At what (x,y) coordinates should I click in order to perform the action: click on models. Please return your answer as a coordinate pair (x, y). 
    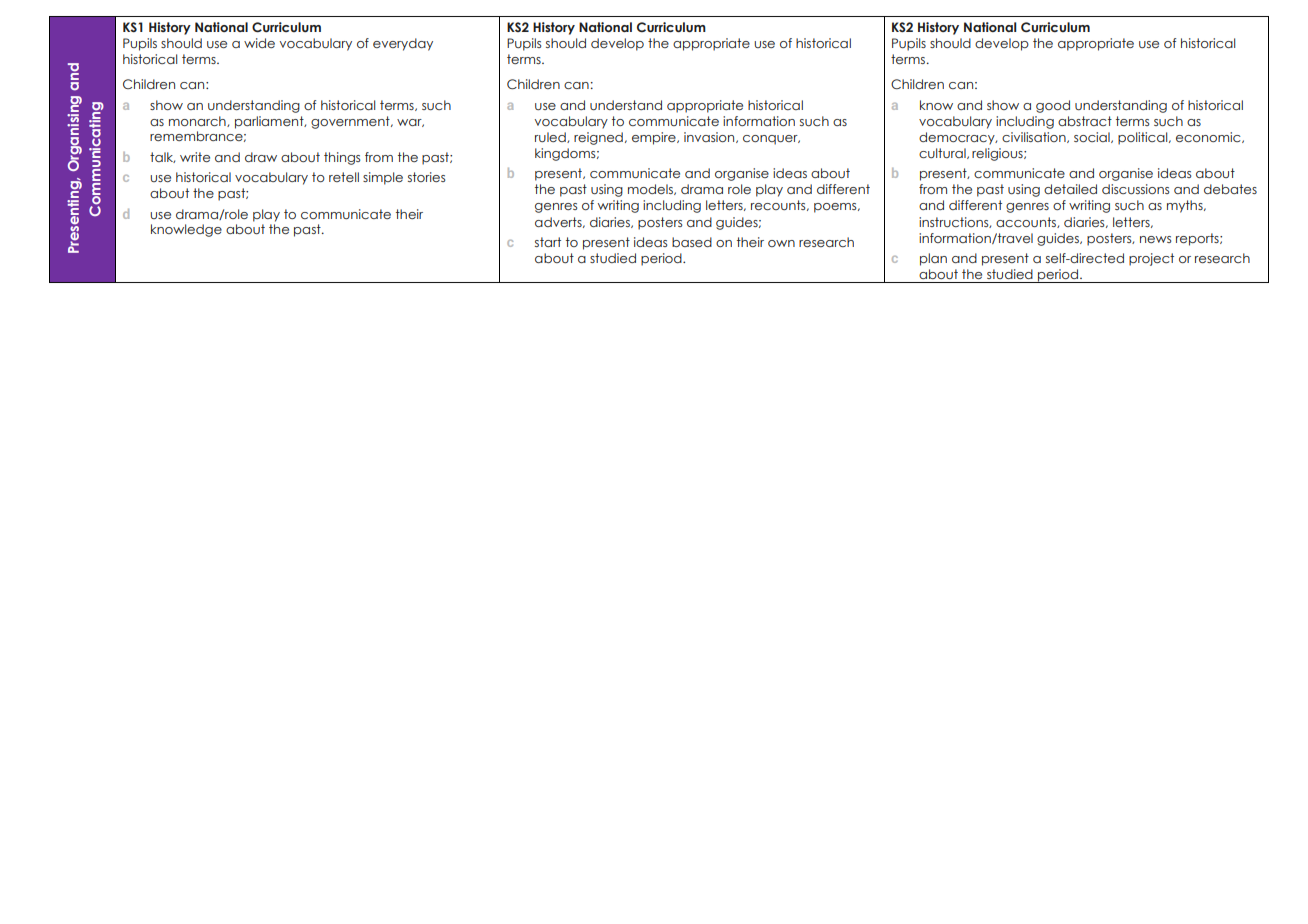
    Looking at the image, I should click on (651, 189).
